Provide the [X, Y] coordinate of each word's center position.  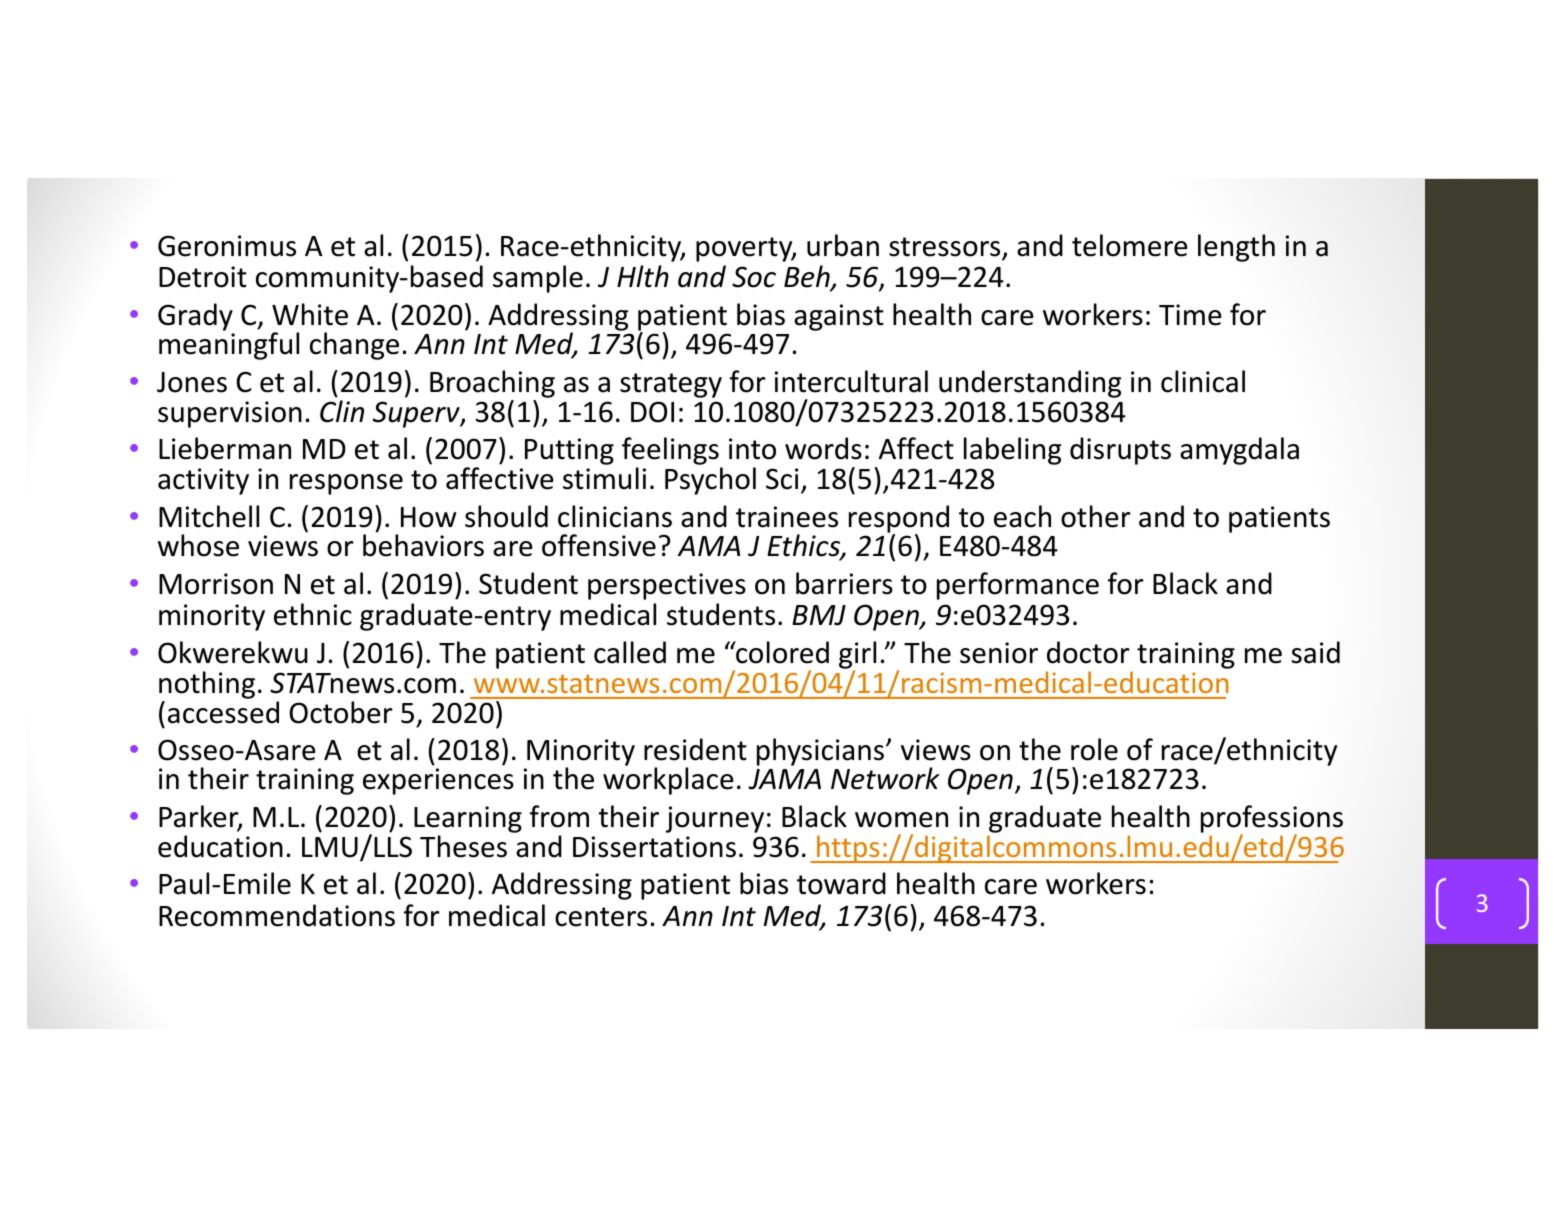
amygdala [1239, 451]
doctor [1088, 652]
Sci [782, 479]
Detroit [203, 277]
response [346, 484]
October [341, 712]
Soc [754, 277]
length [1236, 248]
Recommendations [277, 915]
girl [857, 656]
